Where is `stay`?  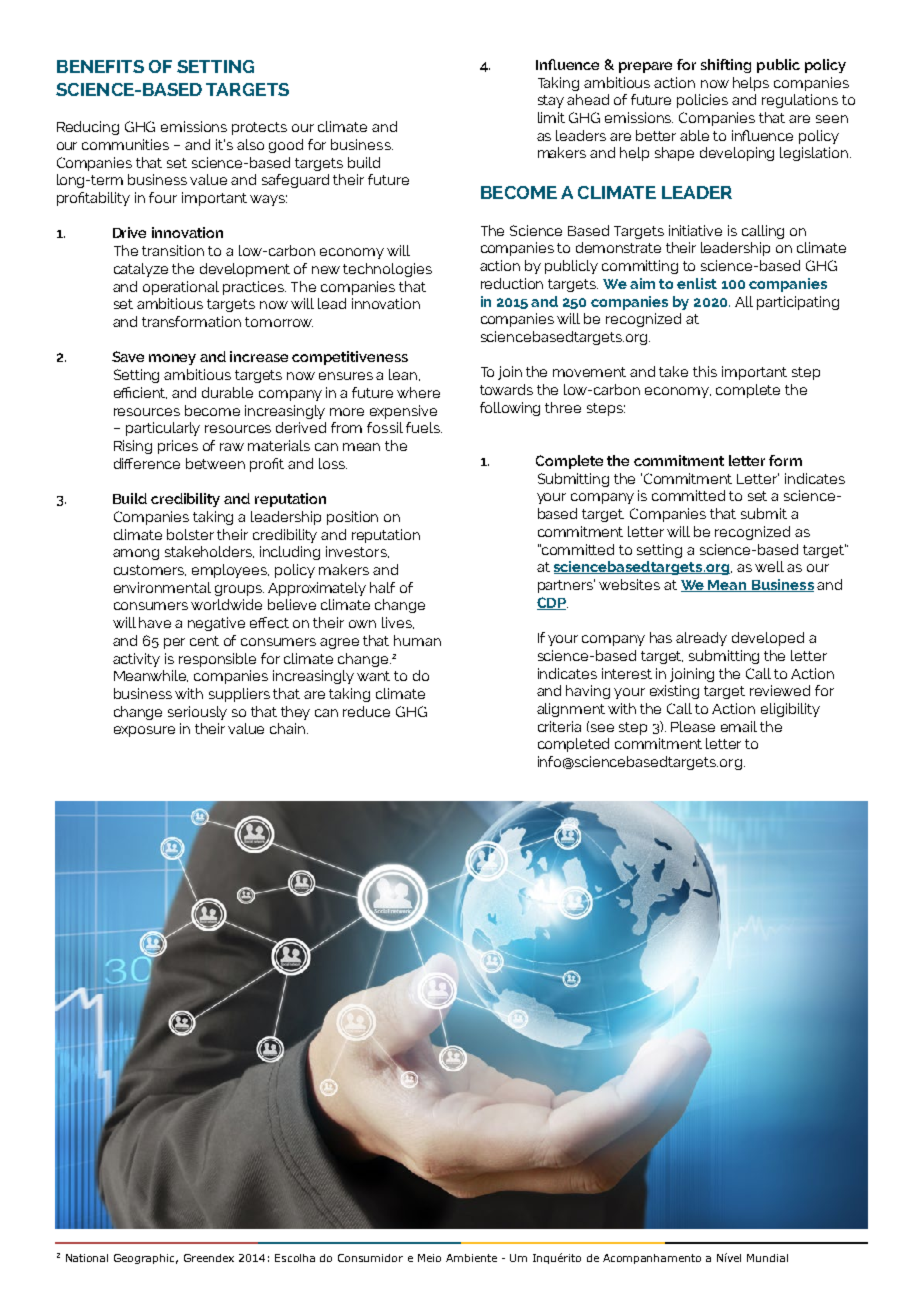
stay is located at coordinates (551, 101).
